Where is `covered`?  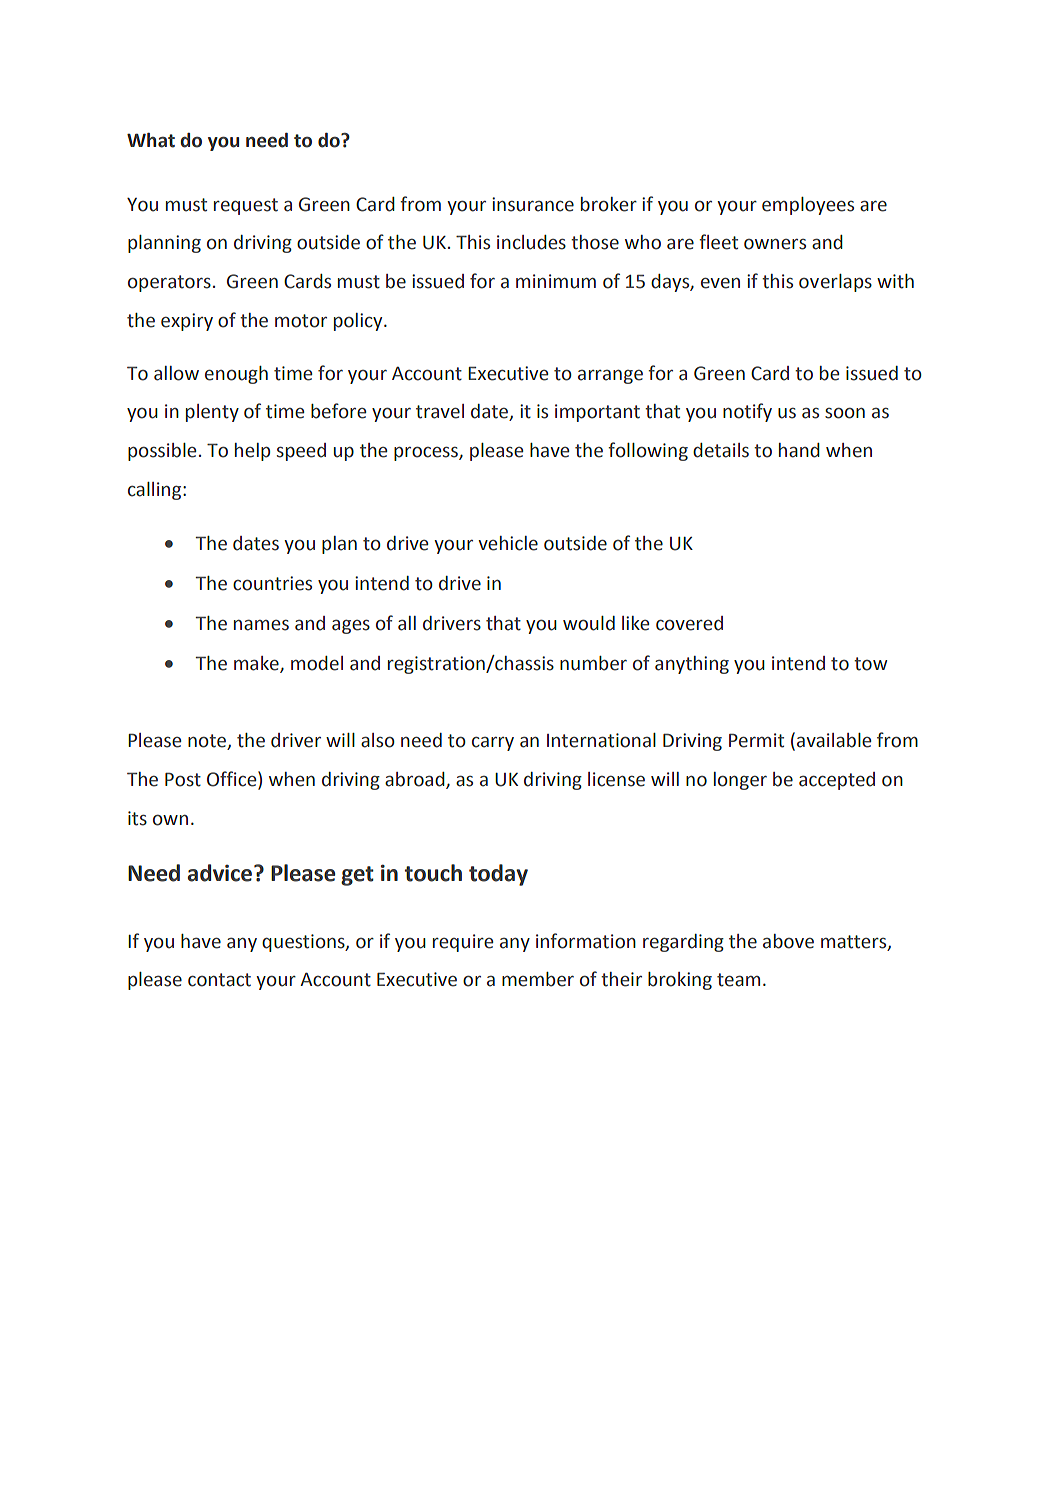 covered is located at coordinates (689, 623).
